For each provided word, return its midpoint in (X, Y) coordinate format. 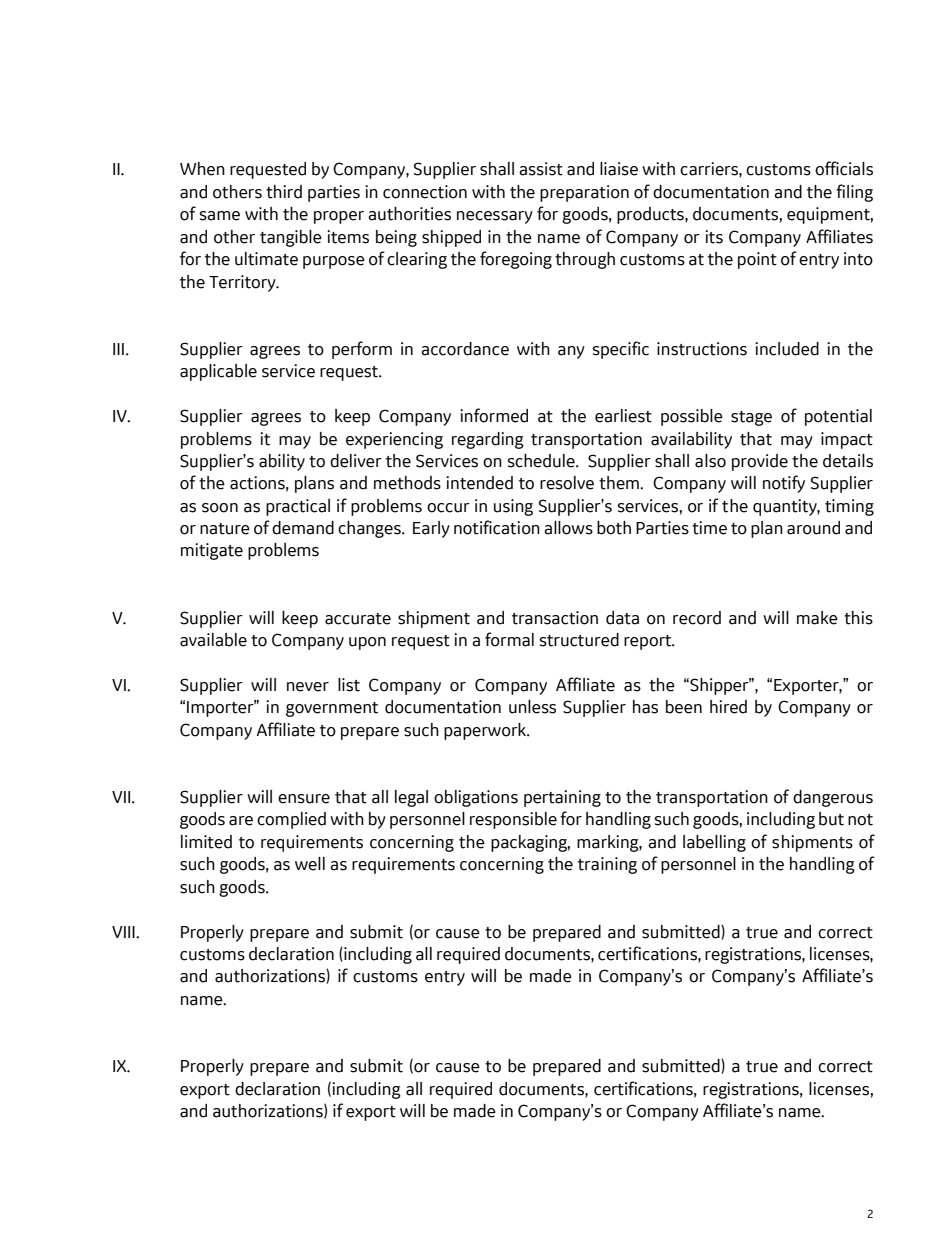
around (813, 528)
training (607, 865)
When (202, 169)
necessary (495, 217)
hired (728, 707)
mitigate (212, 551)
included (787, 349)
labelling (714, 843)
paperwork (486, 731)
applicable (218, 372)
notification (497, 527)
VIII (124, 932)
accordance (465, 349)
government (332, 709)
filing (854, 193)
